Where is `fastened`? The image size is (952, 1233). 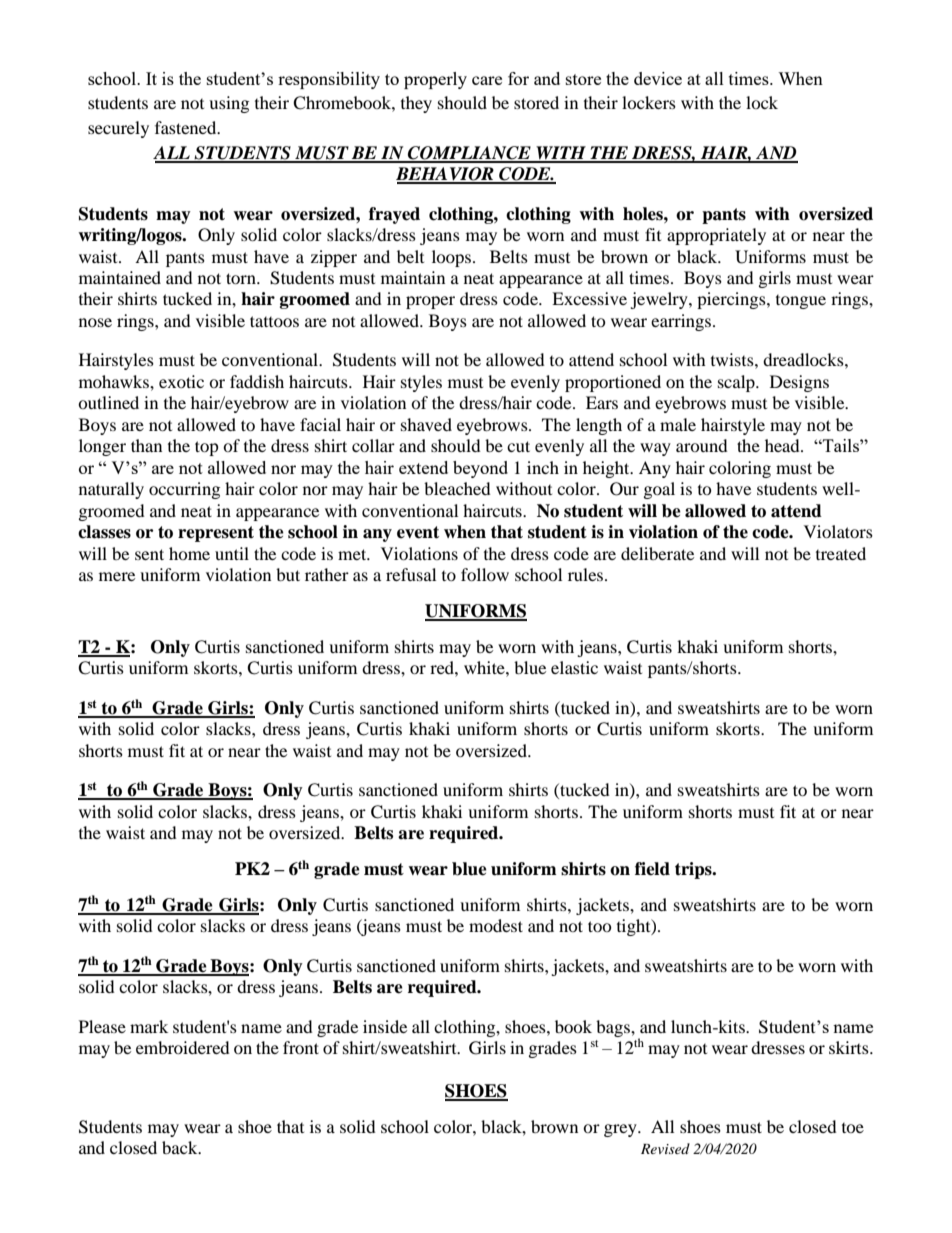
fastened is located at coordinates (187, 127).
